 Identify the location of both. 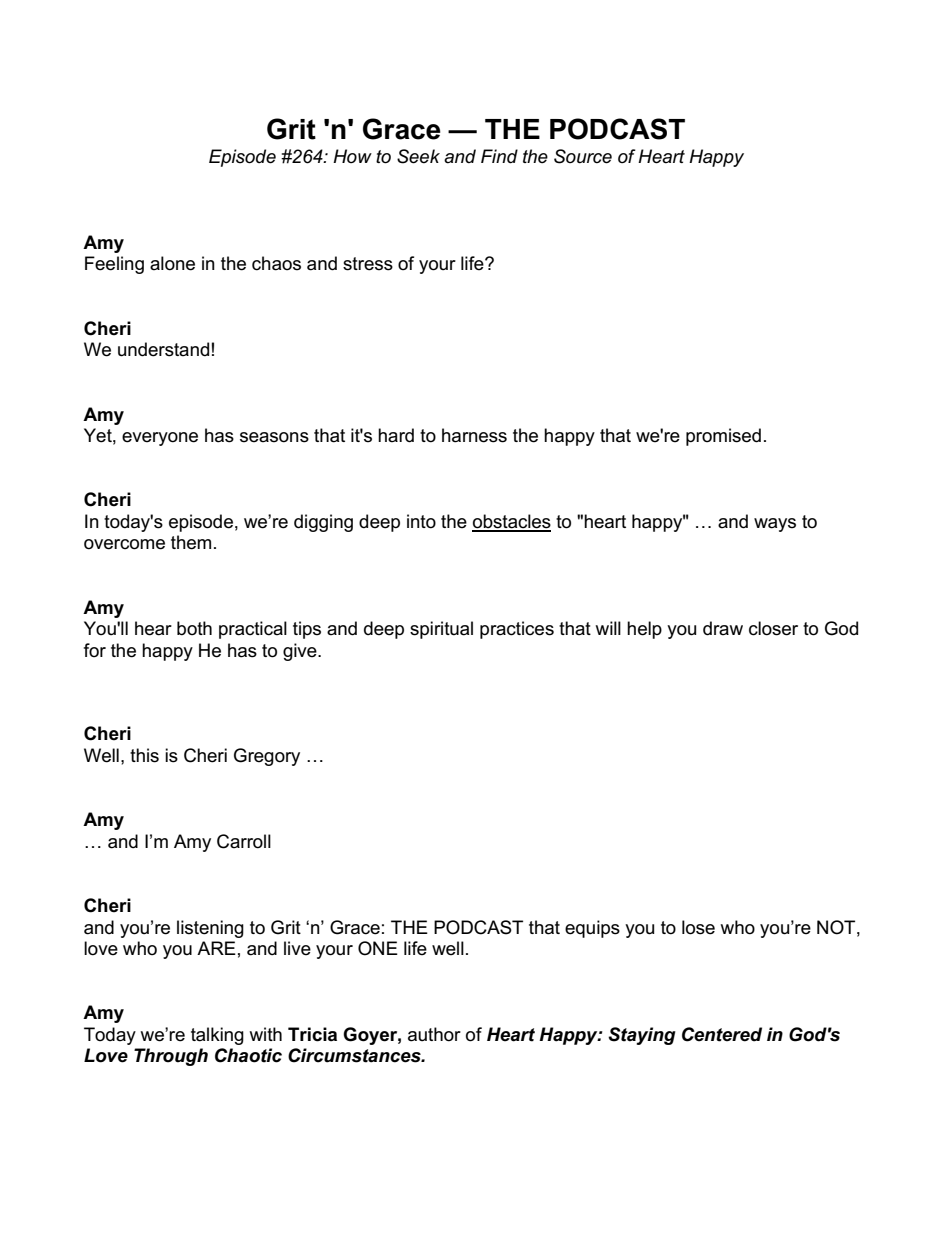
(194, 628).
